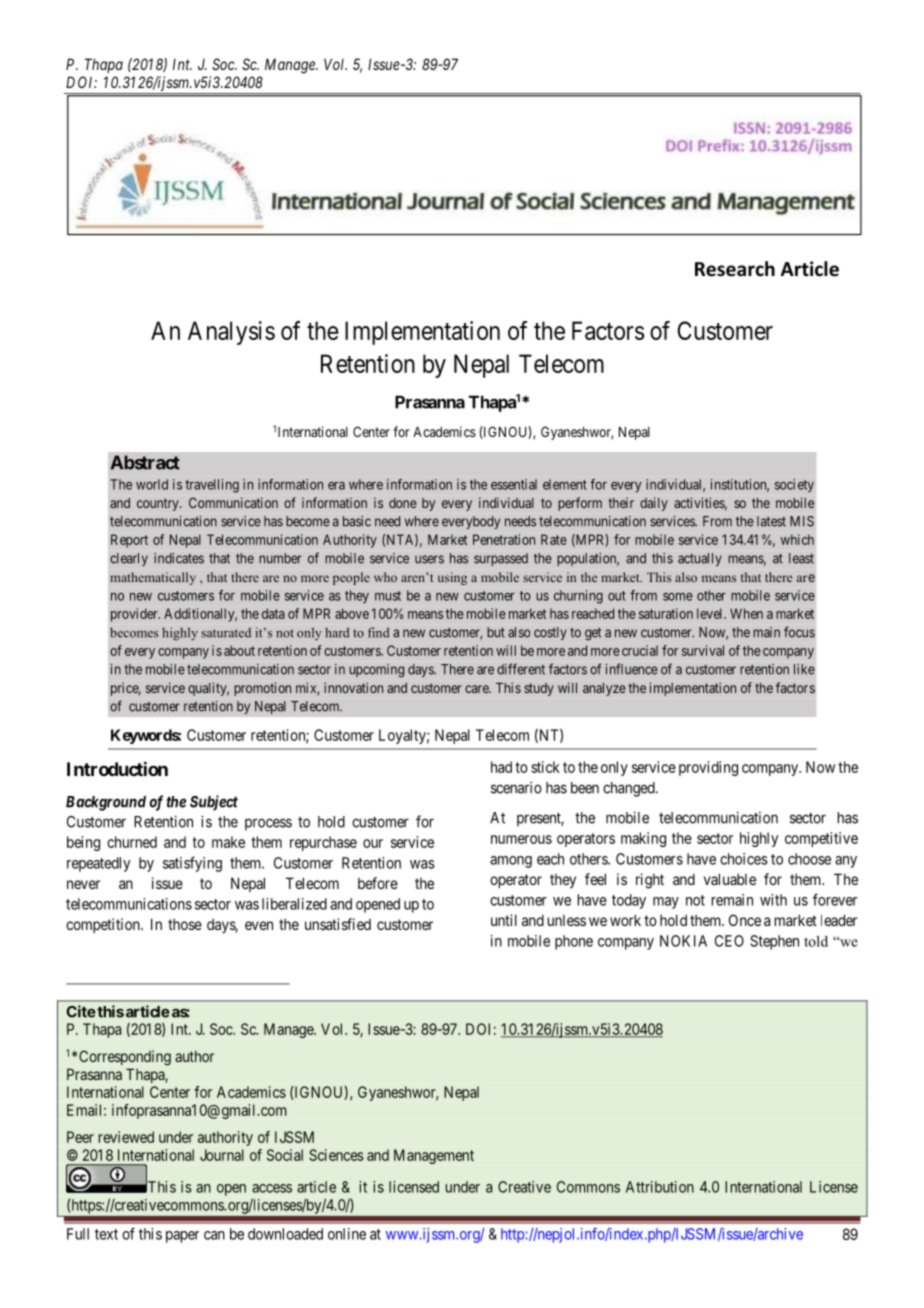  Describe the element at coordinates (145, 462) in the screenshot. I see `Abstract` at that location.
